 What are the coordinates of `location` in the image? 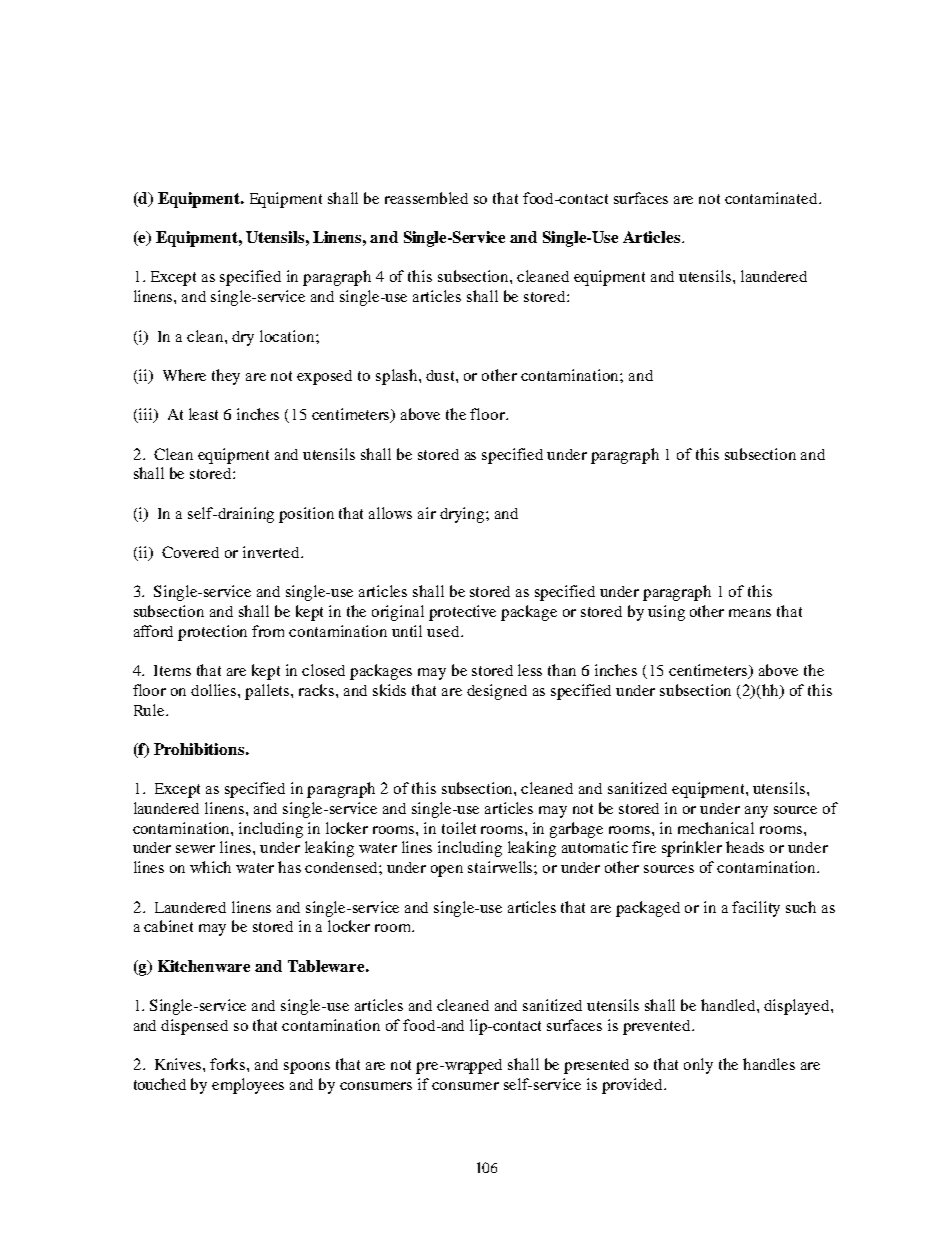 It's located at (288, 336).
